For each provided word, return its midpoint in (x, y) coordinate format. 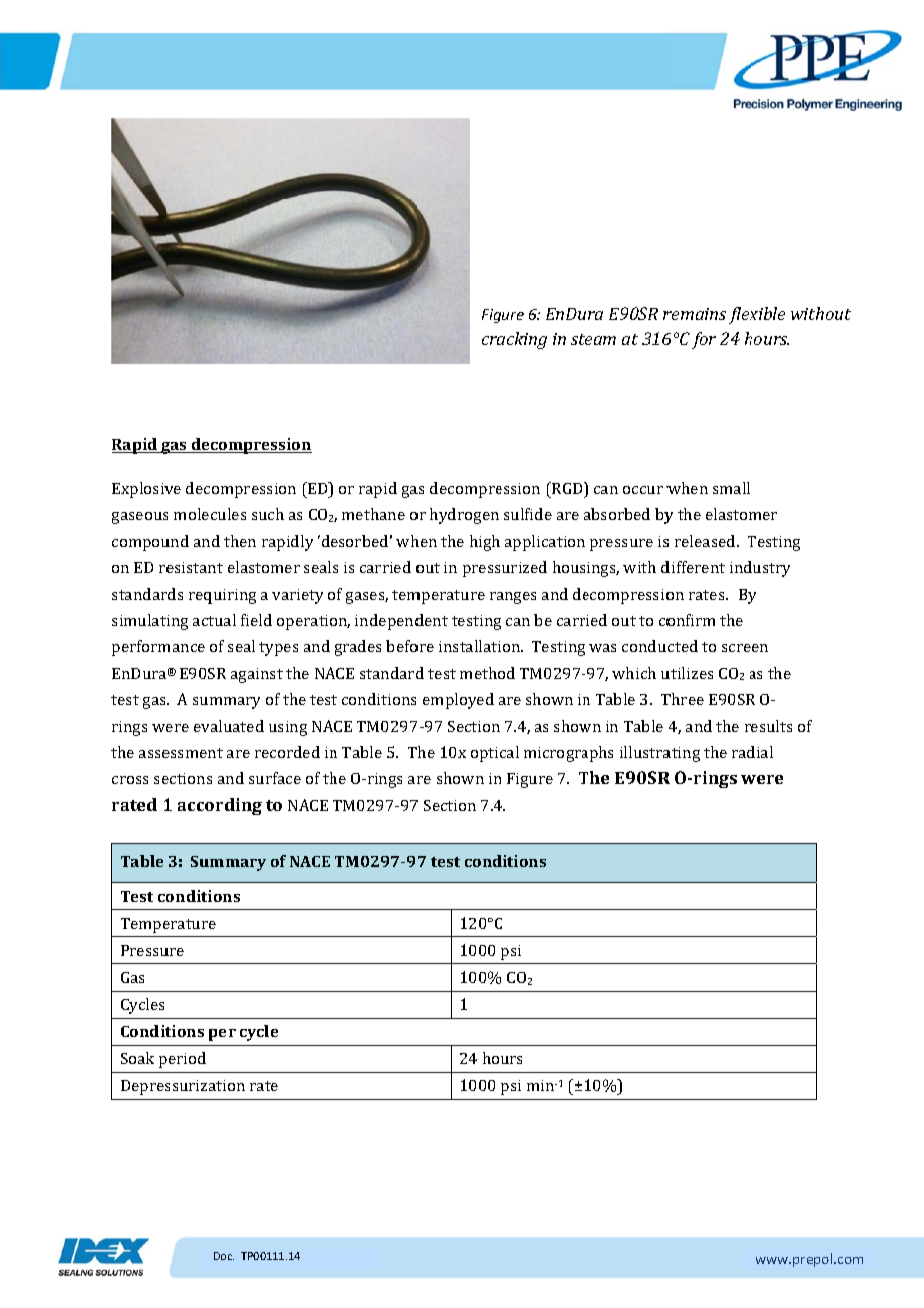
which (634, 673)
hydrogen (464, 516)
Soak (137, 1058)
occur (643, 490)
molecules (210, 514)
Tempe (146, 925)
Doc (224, 1256)
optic (490, 754)
